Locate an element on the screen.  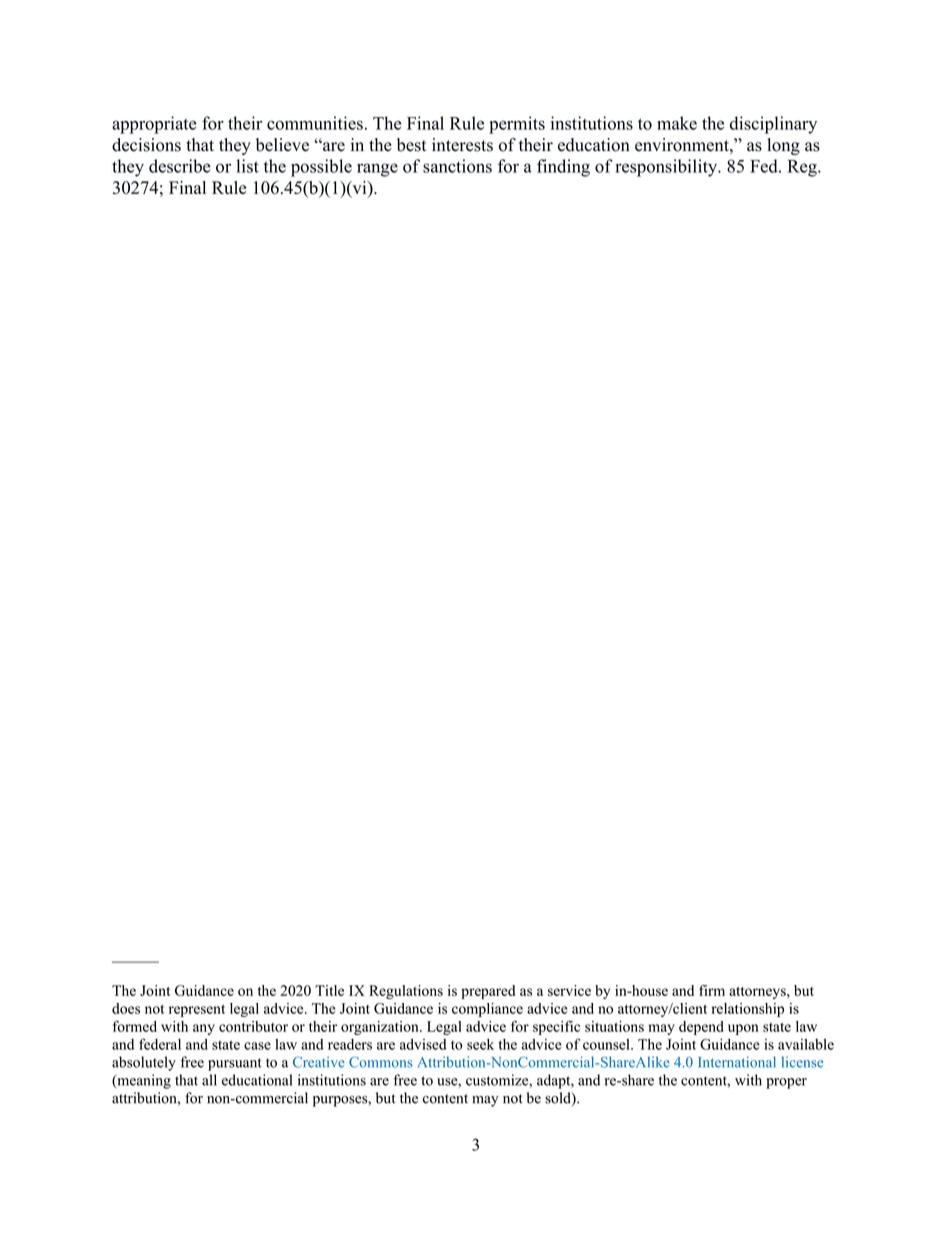
all is located at coordinates (209, 1080).
